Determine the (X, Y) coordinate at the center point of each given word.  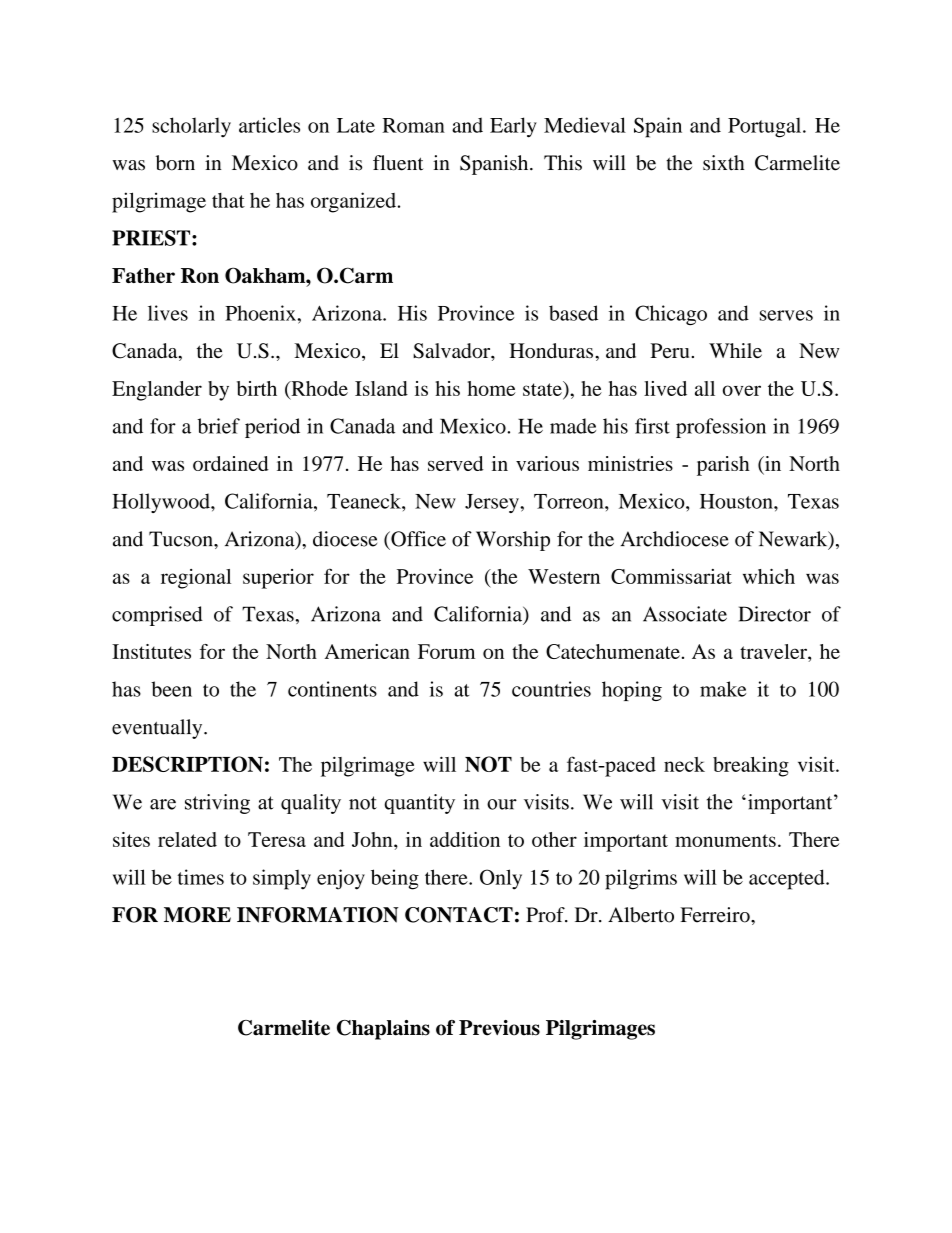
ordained (231, 463)
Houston (737, 501)
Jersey (493, 503)
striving (217, 804)
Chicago (671, 315)
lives (168, 313)
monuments (725, 840)
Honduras (551, 350)
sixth (724, 163)
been (171, 689)
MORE (197, 915)
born (175, 163)
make (723, 689)
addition (465, 839)
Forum (446, 651)
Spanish (495, 165)
